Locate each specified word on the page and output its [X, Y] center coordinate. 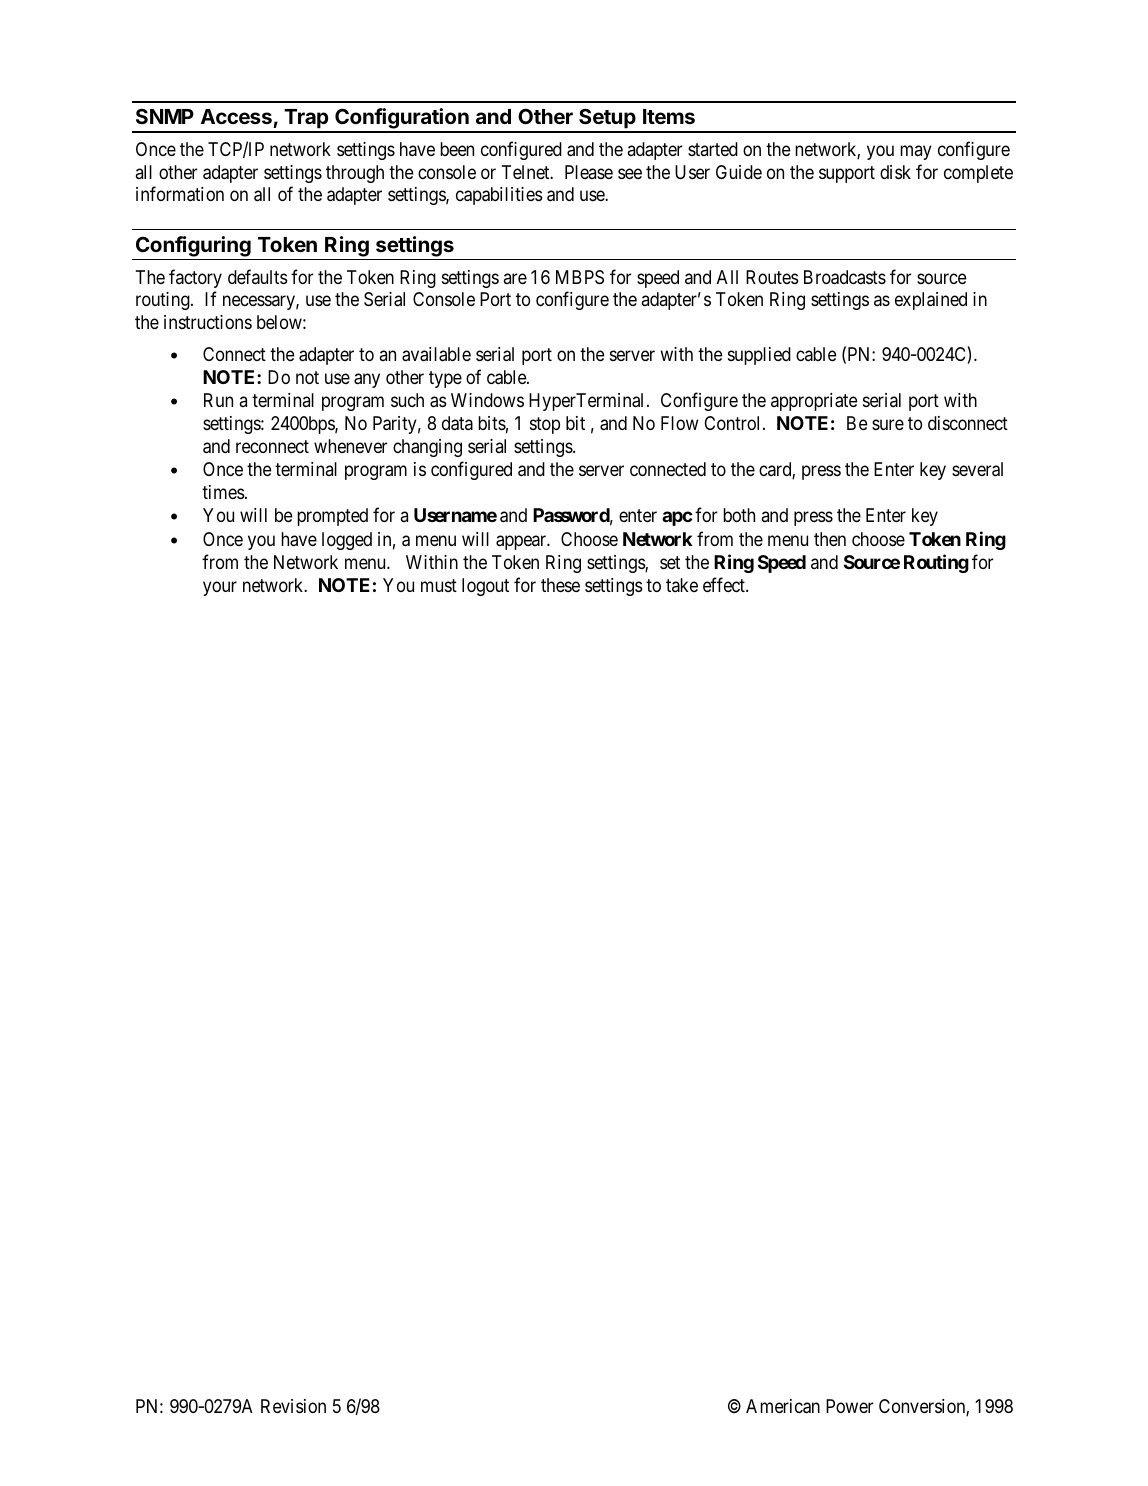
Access [236, 116]
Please [589, 172]
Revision [293, 1406]
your [220, 588]
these [560, 585]
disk [895, 172]
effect [725, 584]
